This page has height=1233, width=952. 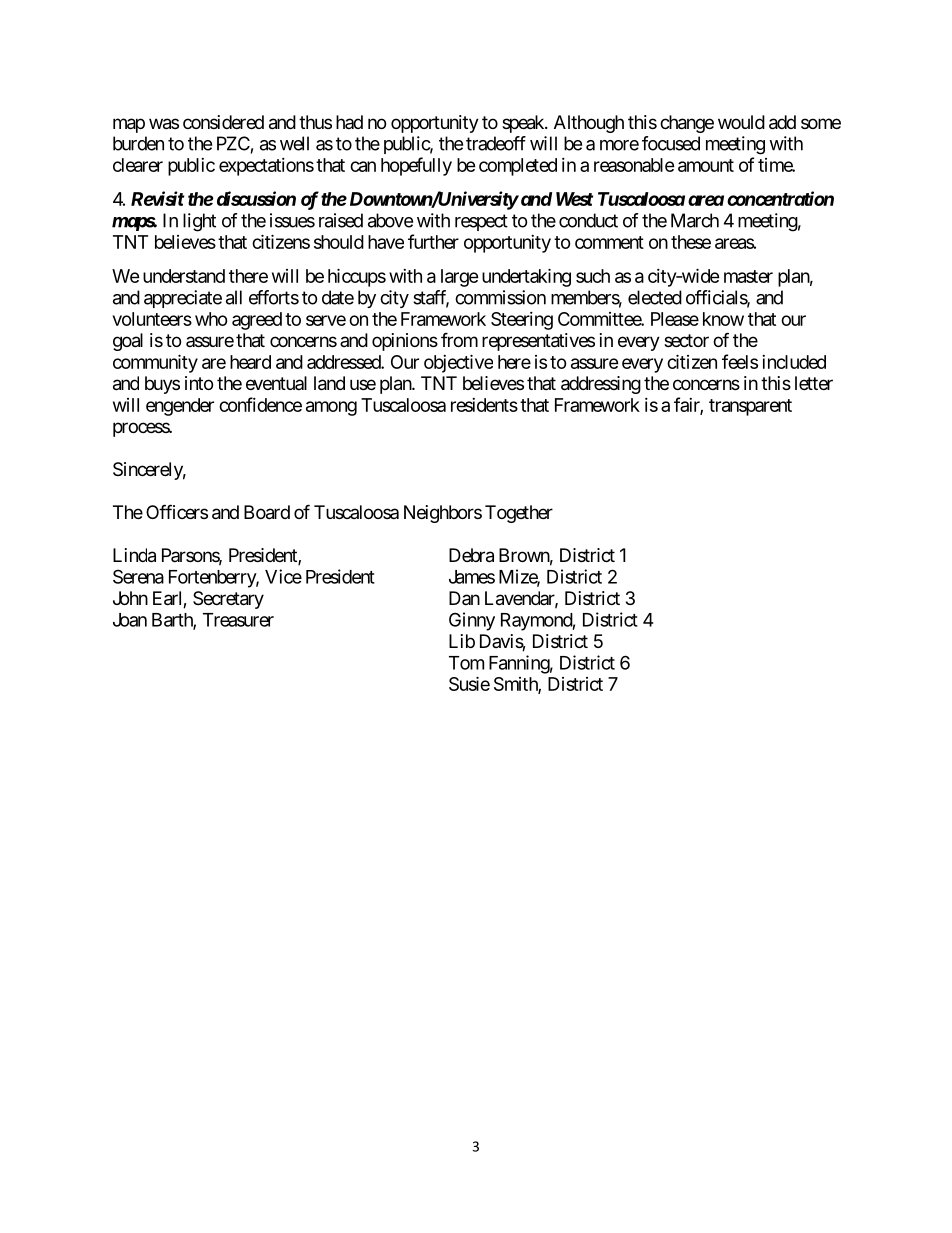 What do you see at coordinates (750, 407) in the page?
I see `transparent` at bounding box center [750, 407].
